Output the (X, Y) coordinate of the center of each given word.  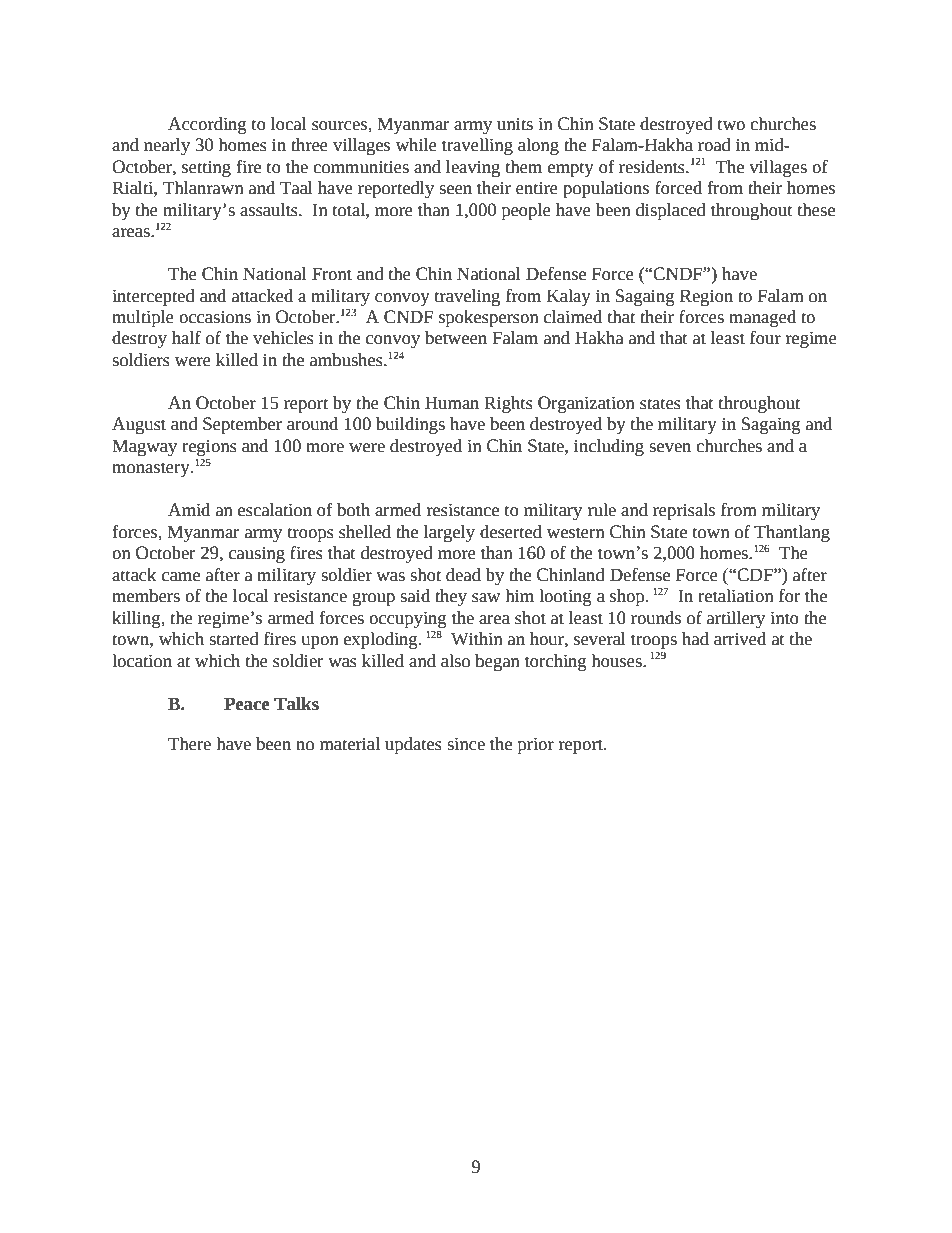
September (242, 425)
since (466, 744)
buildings (410, 425)
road (714, 145)
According (207, 125)
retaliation (736, 596)
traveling (467, 297)
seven (670, 448)
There (189, 744)
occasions (215, 317)
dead (463, 575)
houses (617, 661)
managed (762, 318)
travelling (477, 146)
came (181, 577)
